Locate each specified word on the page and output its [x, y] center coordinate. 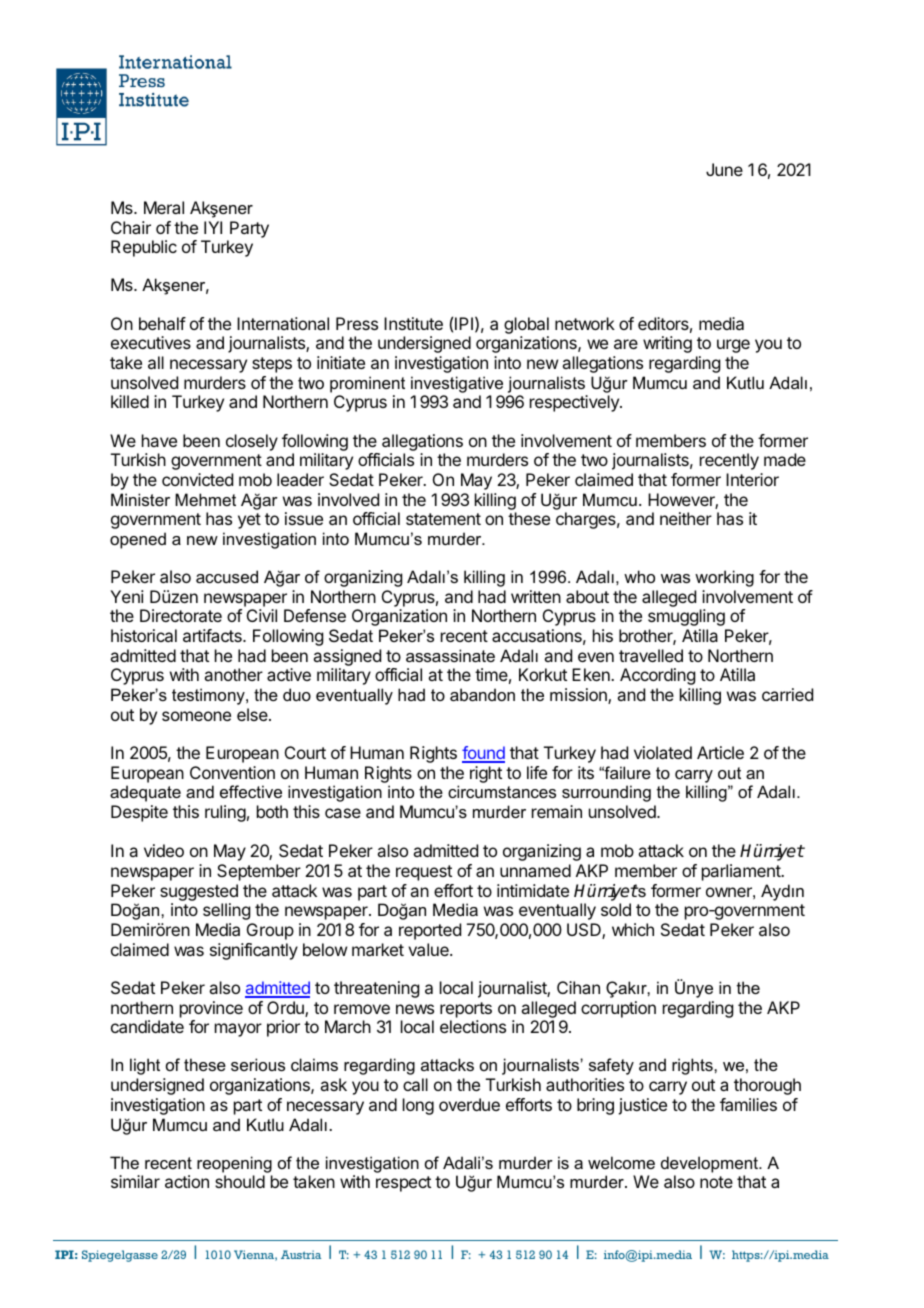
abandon [482, 694]
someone [196, 716]
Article [720, 752]
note [716, 1182]
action [187, 1181]
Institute [413, 323]
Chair [131, 227]
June [724, 169]
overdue [469, 1104]
